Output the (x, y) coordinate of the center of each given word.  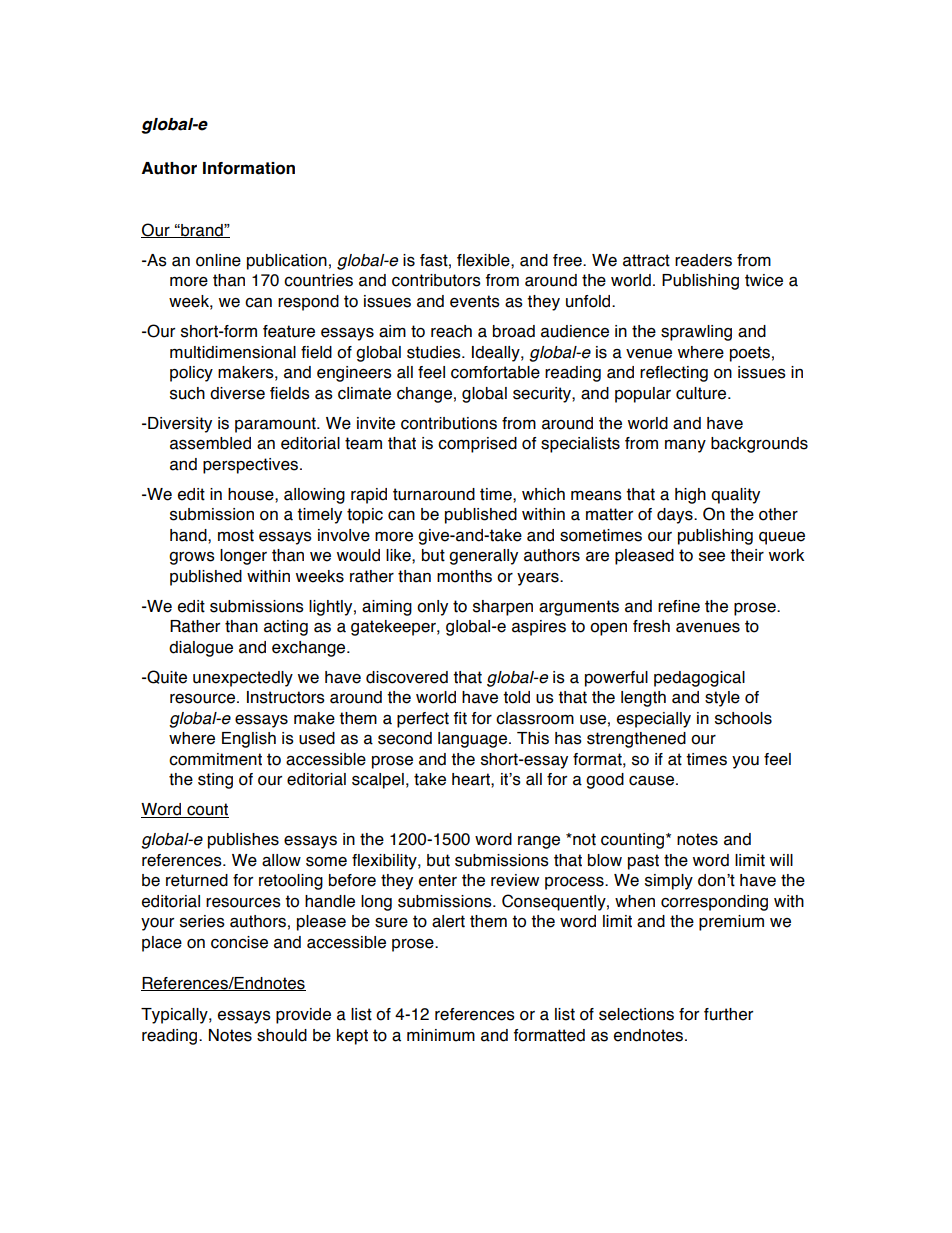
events (475, 301)
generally (483, 557)
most (236, 535)
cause (653, 781)
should (282, 1035)
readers (703, 260)
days (676, 516)
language (472, 740)
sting (215, 781)
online (218, 260)
